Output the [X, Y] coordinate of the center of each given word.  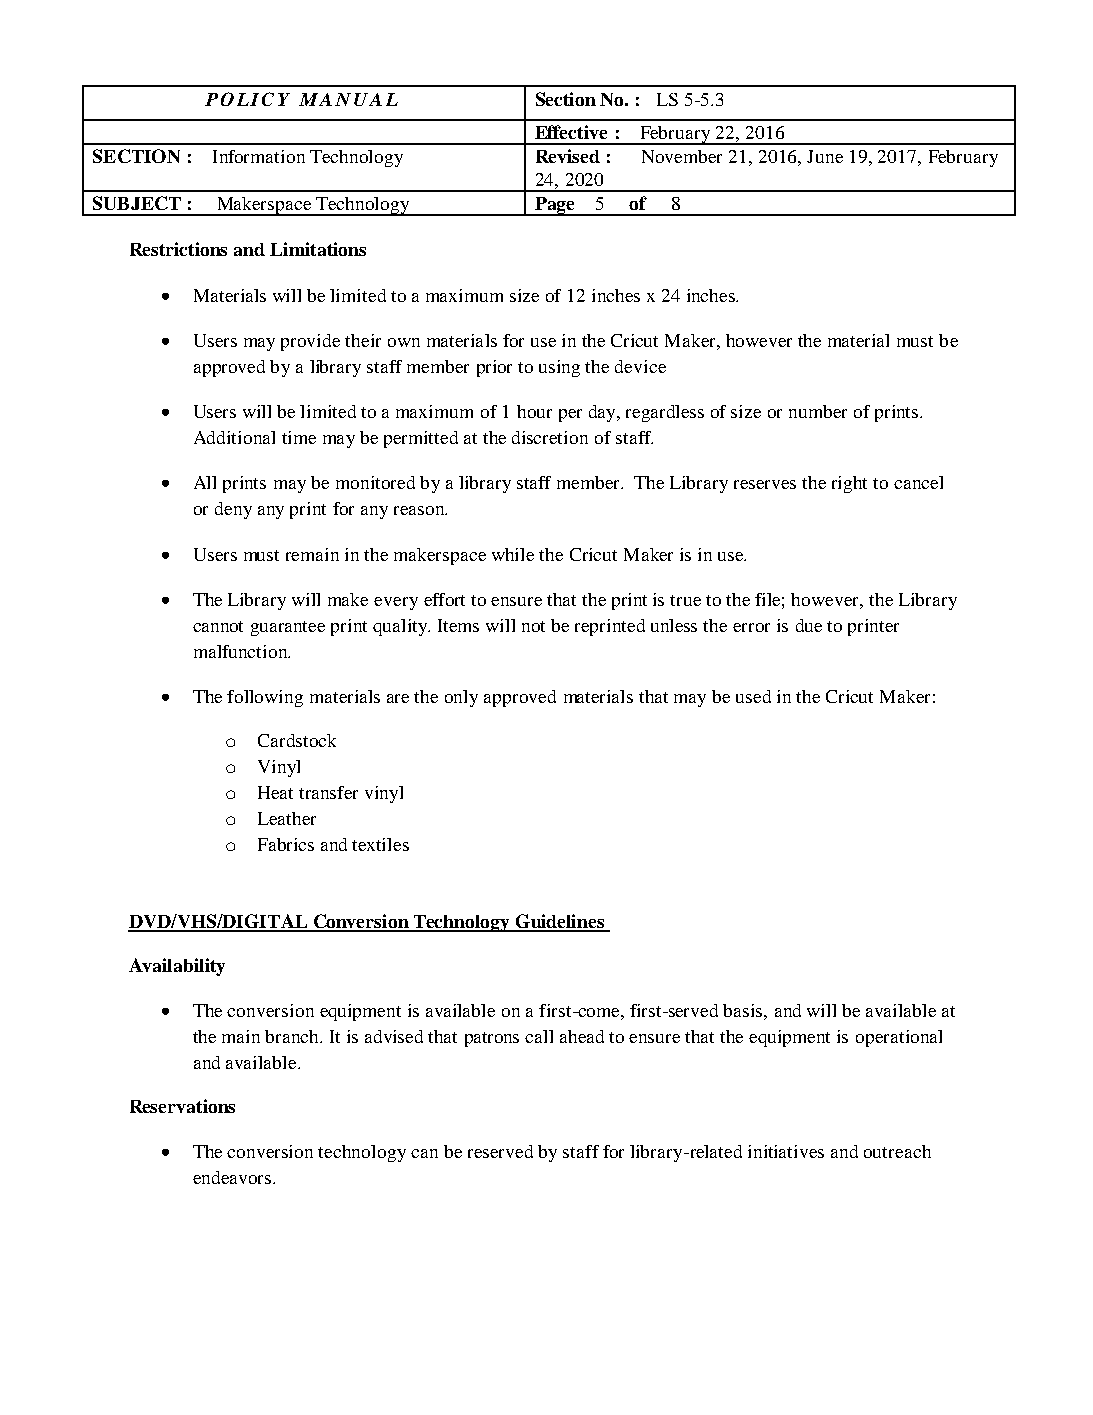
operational [899, 1038]
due [809, 625]
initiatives [786, 1151]
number [818, 411]
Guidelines [560, 922]
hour [534, 411]
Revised [568, 156]
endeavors [233, 1177]
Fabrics [286, 844]
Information [259, 156]
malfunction [242, 651]
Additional [234, 437]
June [825, 156]
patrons [492, 1039]
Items [458, 625]
